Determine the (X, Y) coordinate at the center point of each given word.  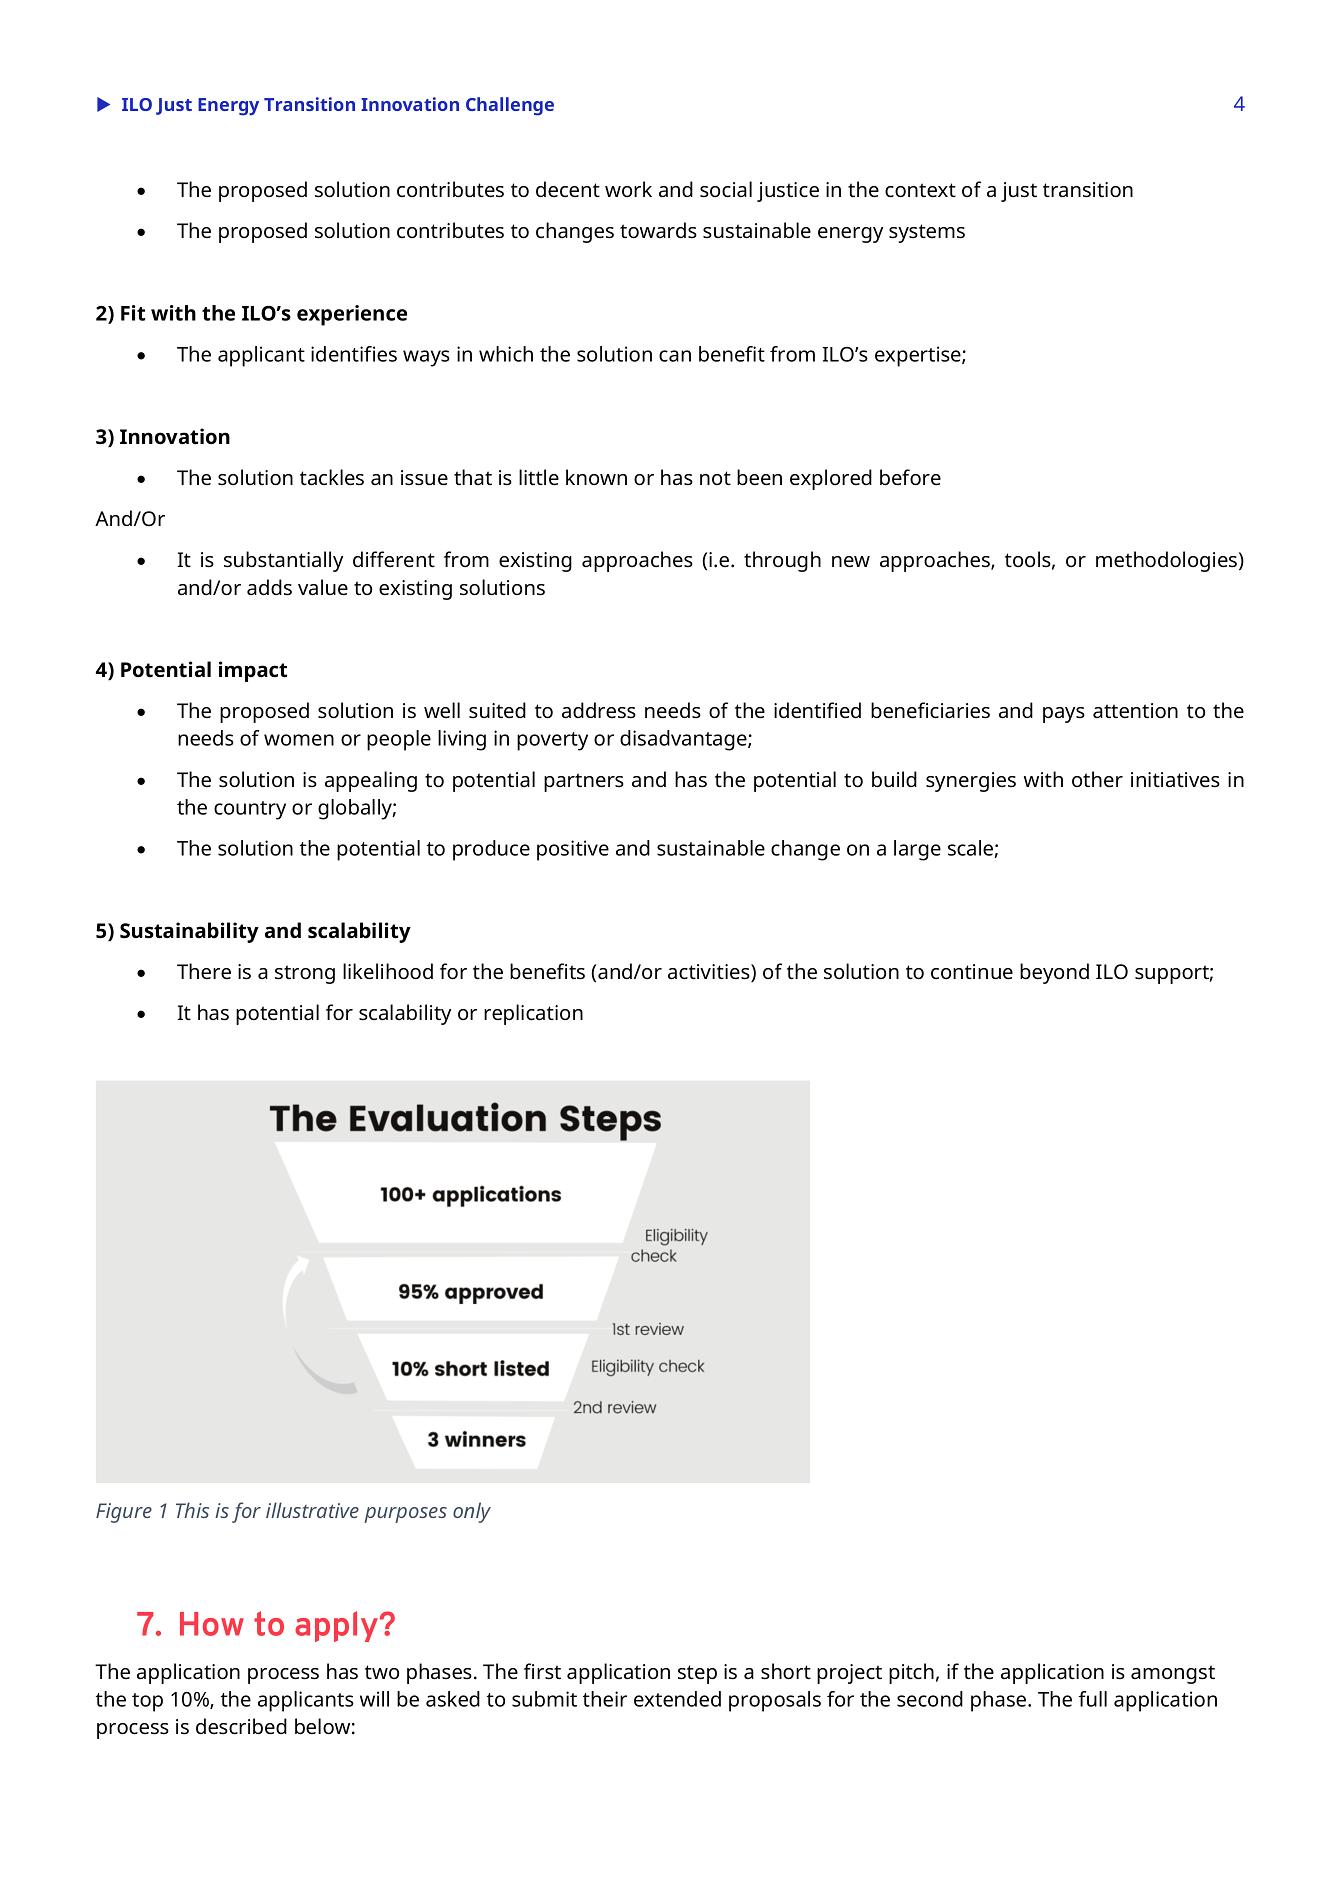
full (1093, 1699)
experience (352, 315)
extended (677, 1699)
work (628, 189)
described (241, 1726)
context (920, 190)
